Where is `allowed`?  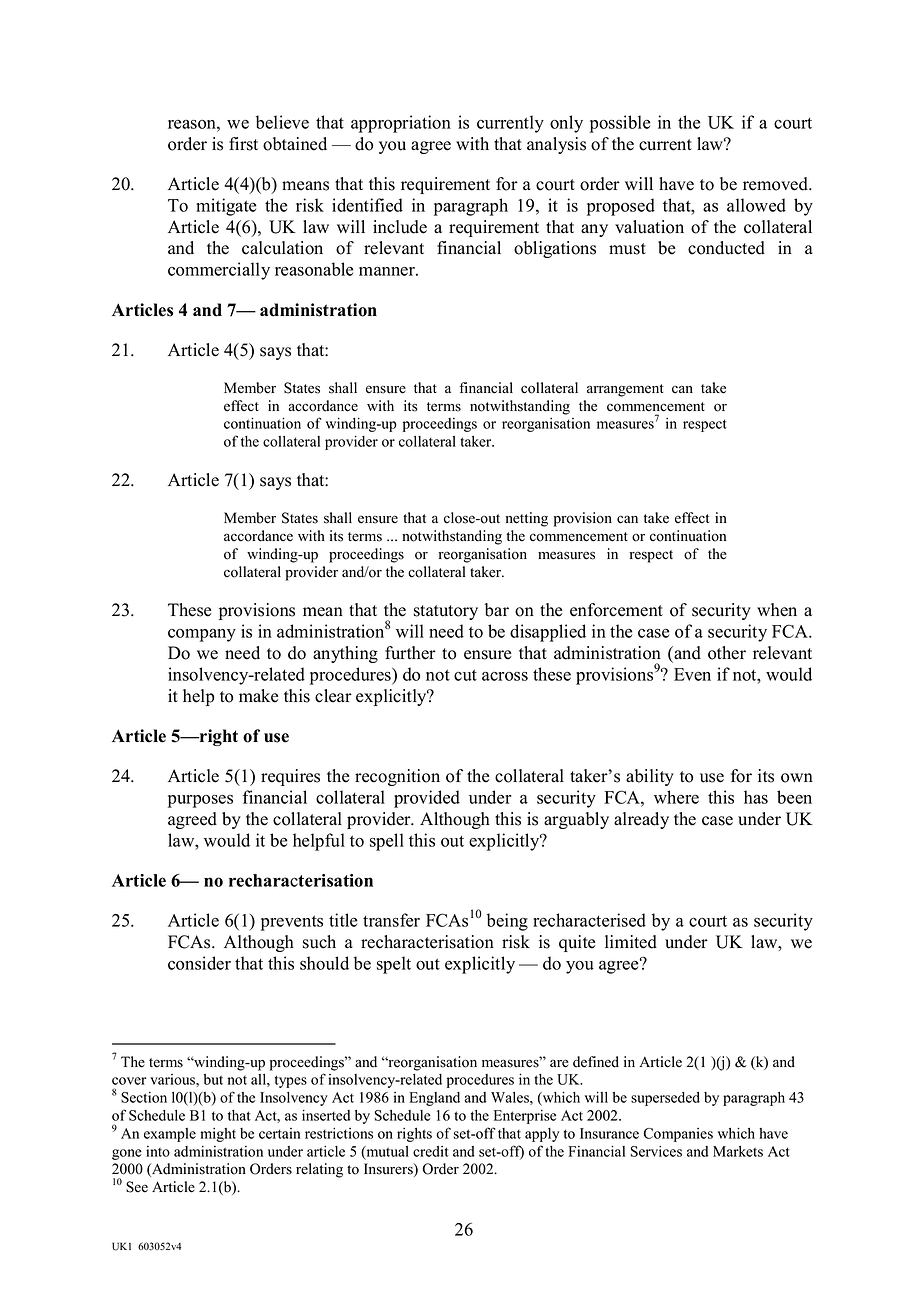 allowed is located at coordinates (756, 205).
